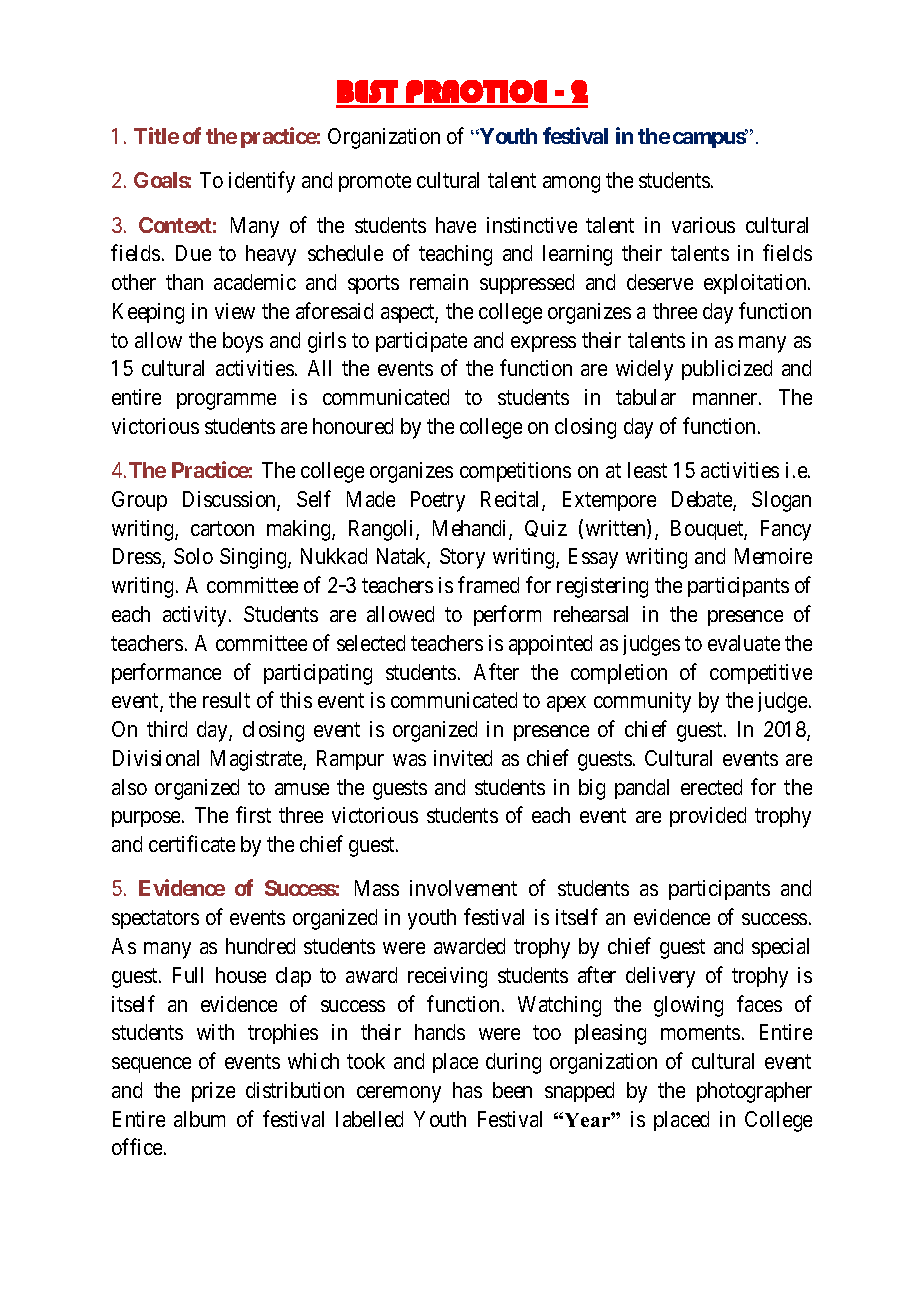 The height and width of the page is (1308, 924). Describe the element at coordinates (192, 843) in the page. I see `certificate` at that location.
